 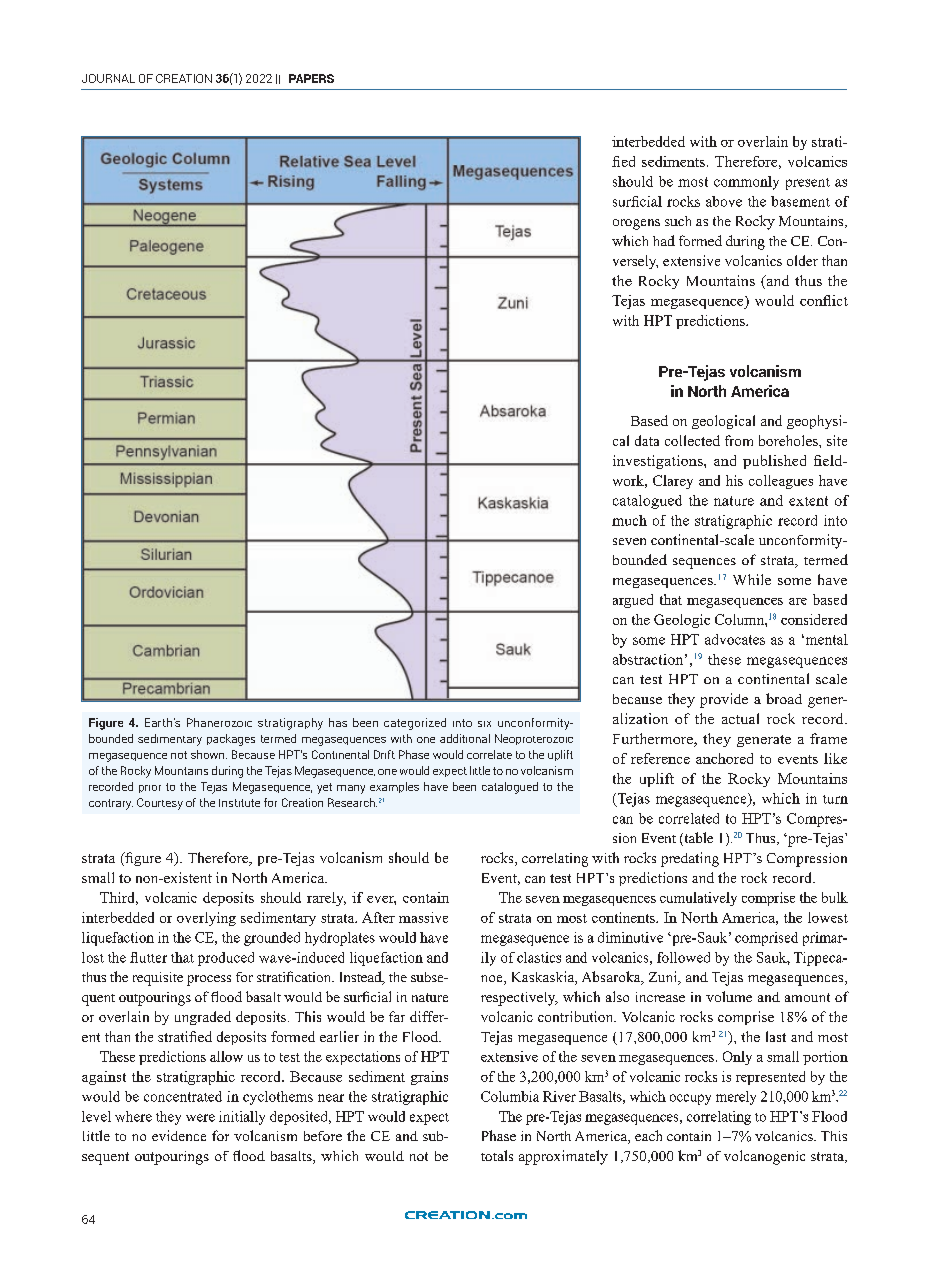 What do you see at coordinates (465, 738) in the page?
I see `additional` at bounding box center [465, 738].
